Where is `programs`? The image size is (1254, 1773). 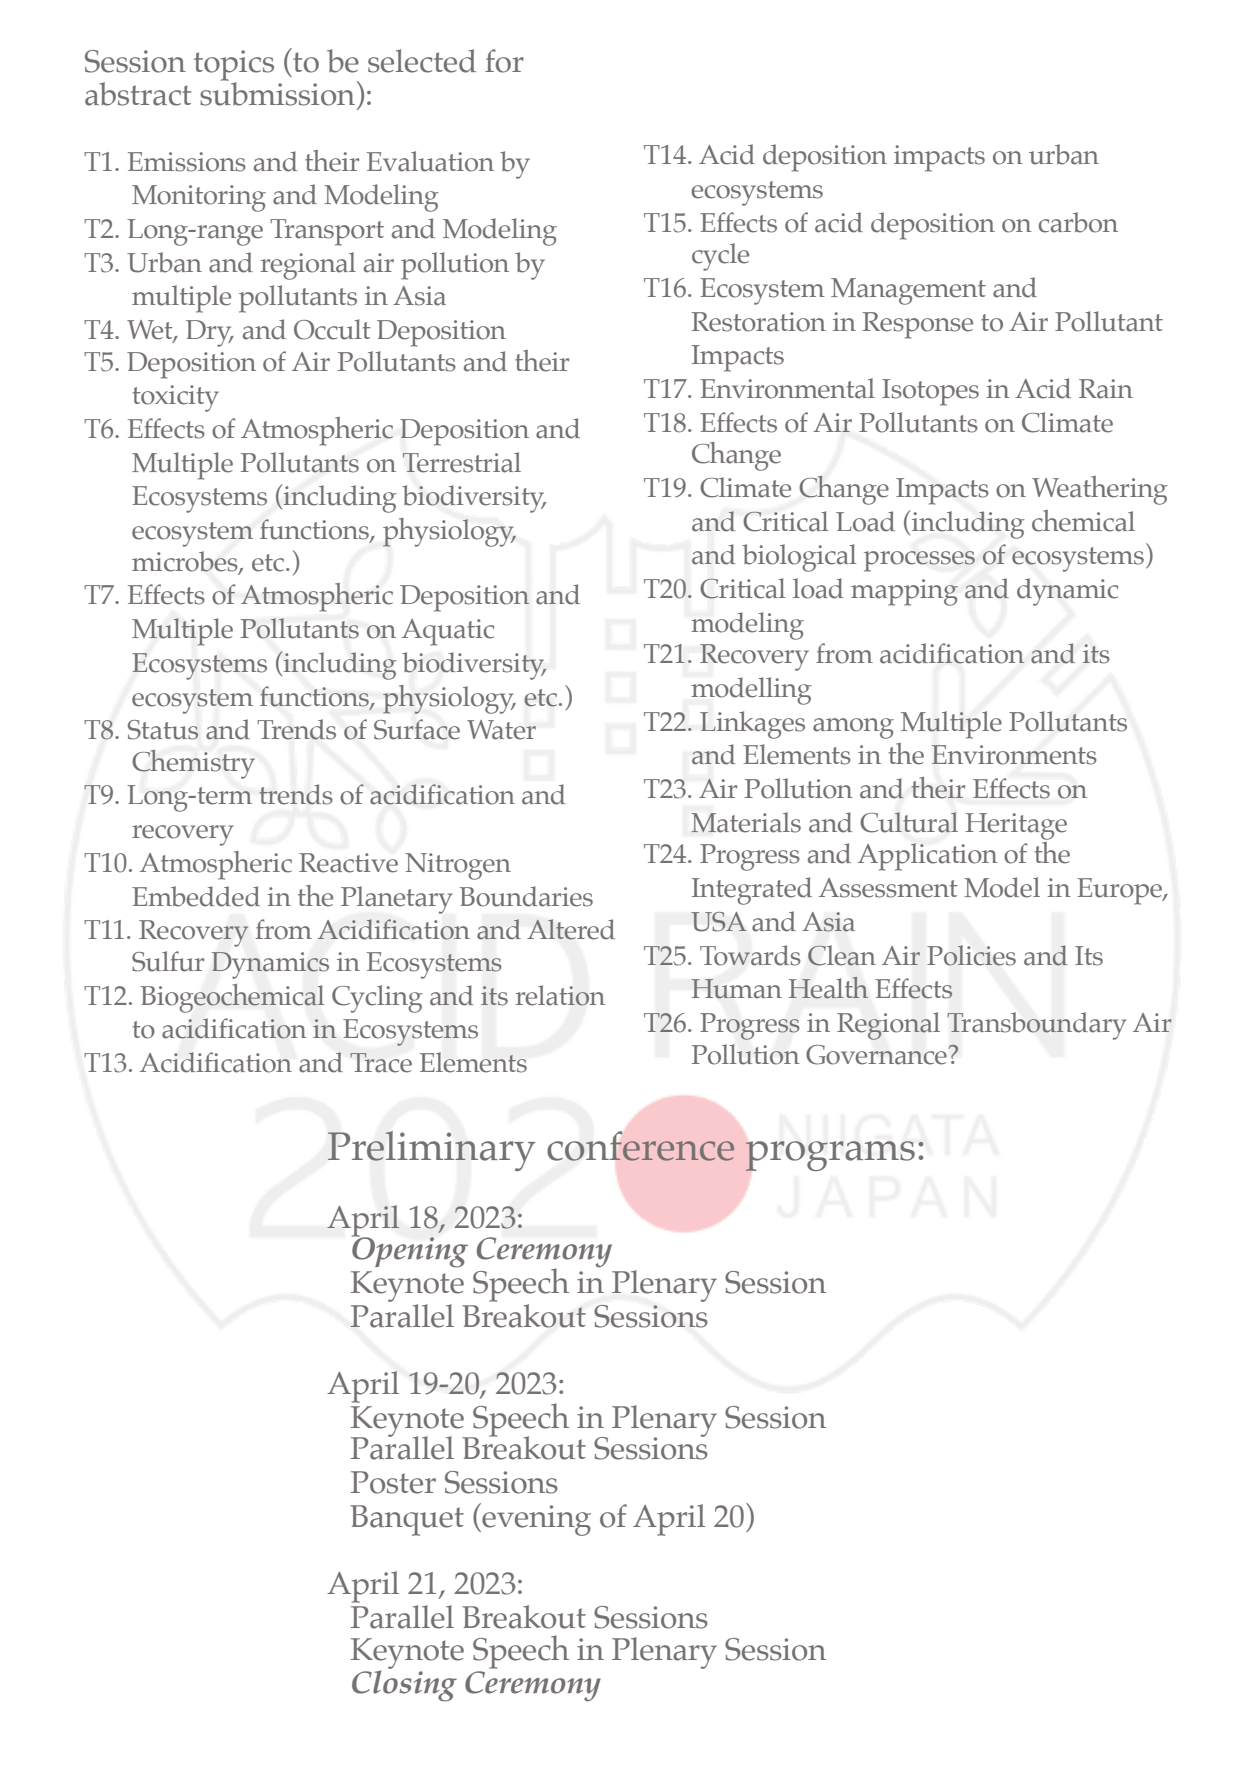
programs is located at coordinates (830, 1156).
